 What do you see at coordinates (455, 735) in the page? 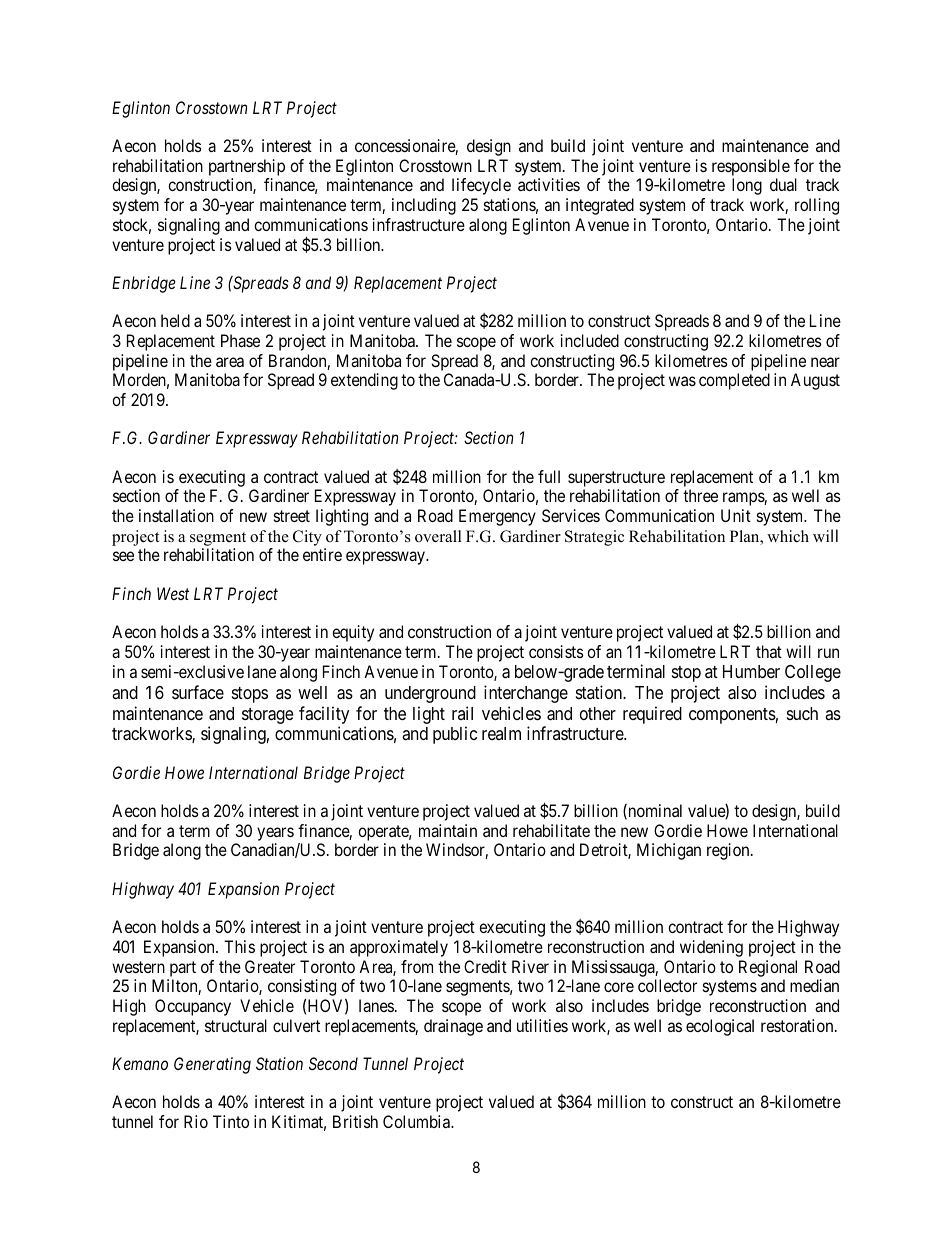
I see `public` at bounding box center [455, 735].
